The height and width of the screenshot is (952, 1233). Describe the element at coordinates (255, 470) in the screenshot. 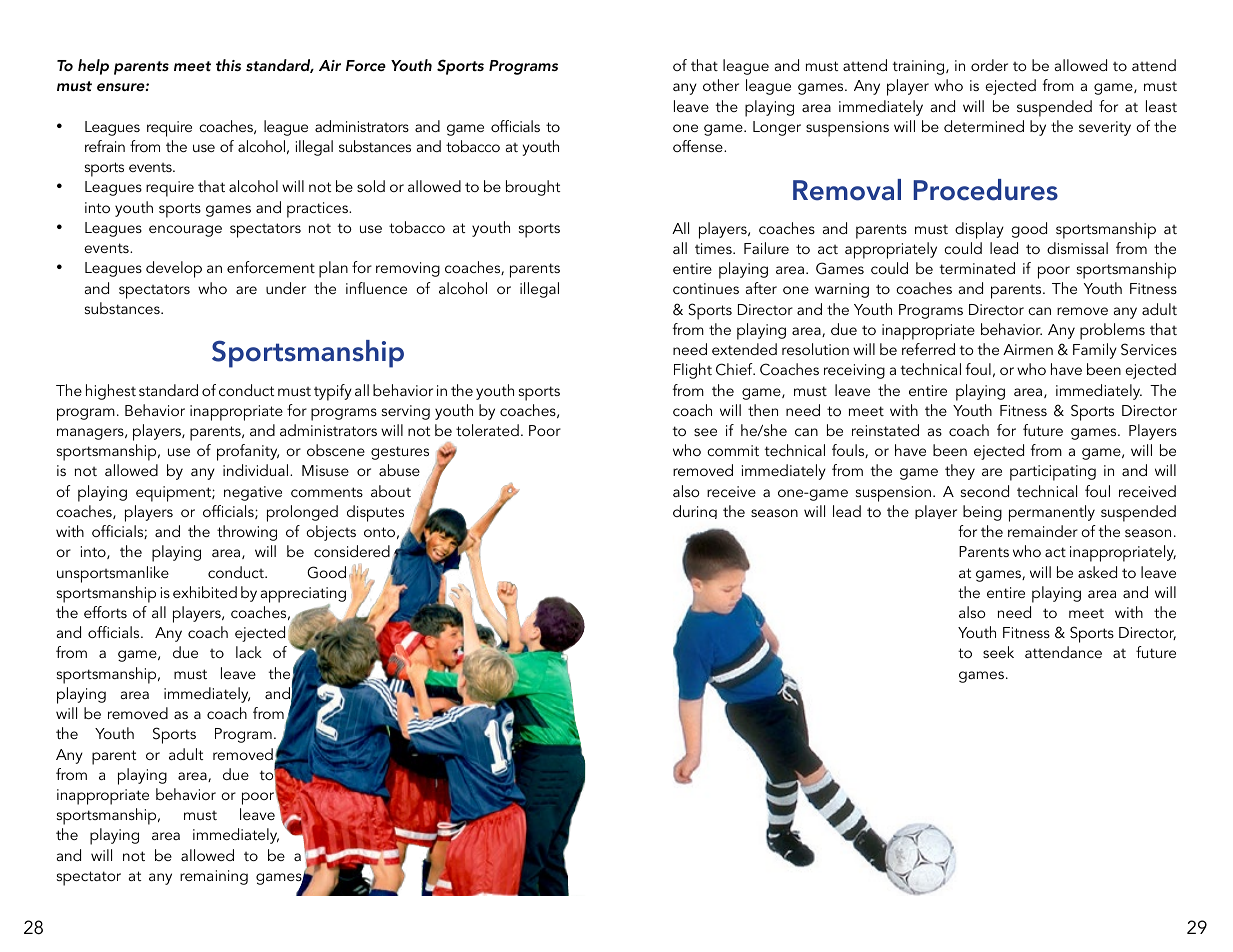

I see `individual` at that location.
